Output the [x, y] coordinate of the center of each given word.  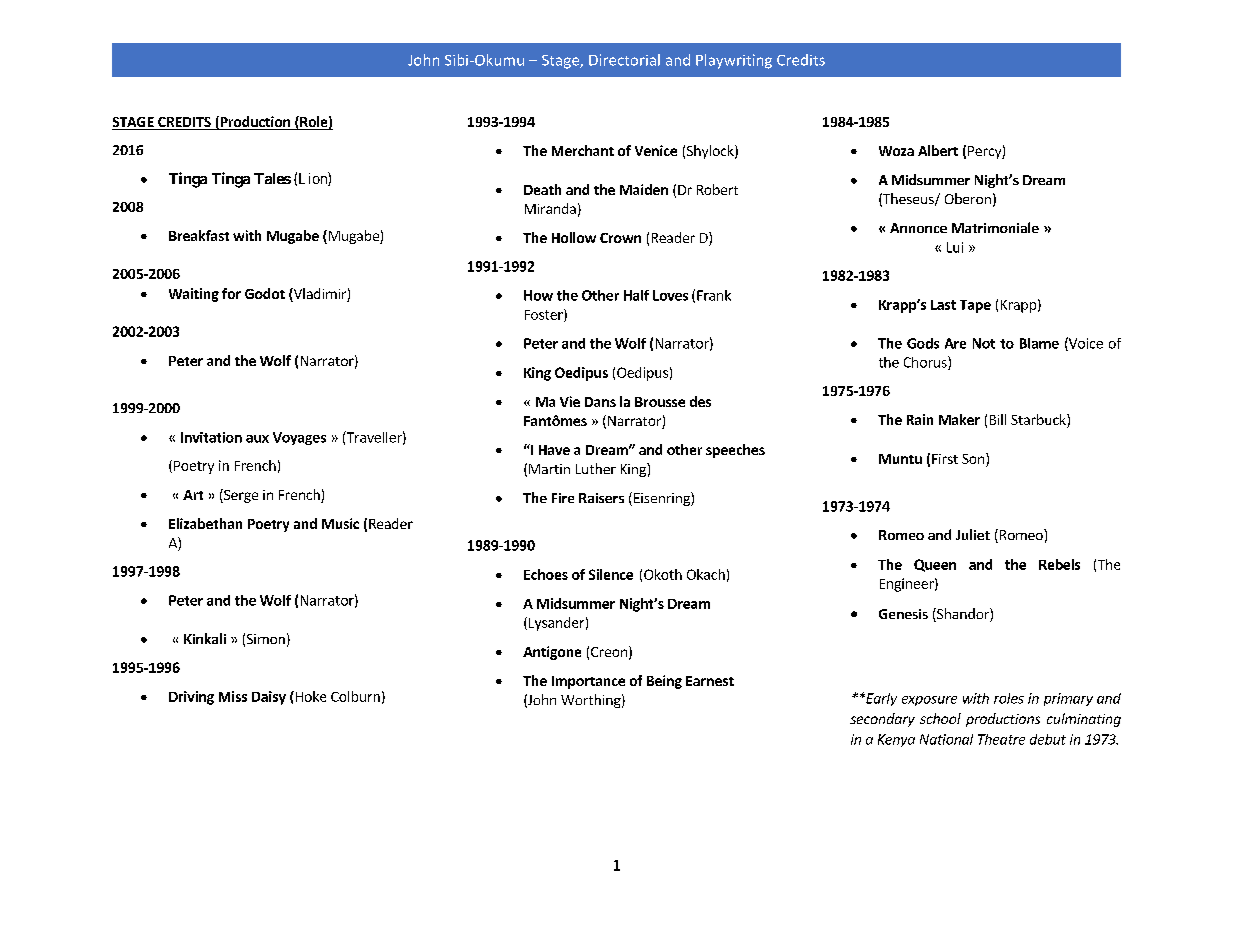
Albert [938, 150]
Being [664, 682]
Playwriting [734, 61]
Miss [233, 696]
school [940, 718]
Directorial [624, 60]
